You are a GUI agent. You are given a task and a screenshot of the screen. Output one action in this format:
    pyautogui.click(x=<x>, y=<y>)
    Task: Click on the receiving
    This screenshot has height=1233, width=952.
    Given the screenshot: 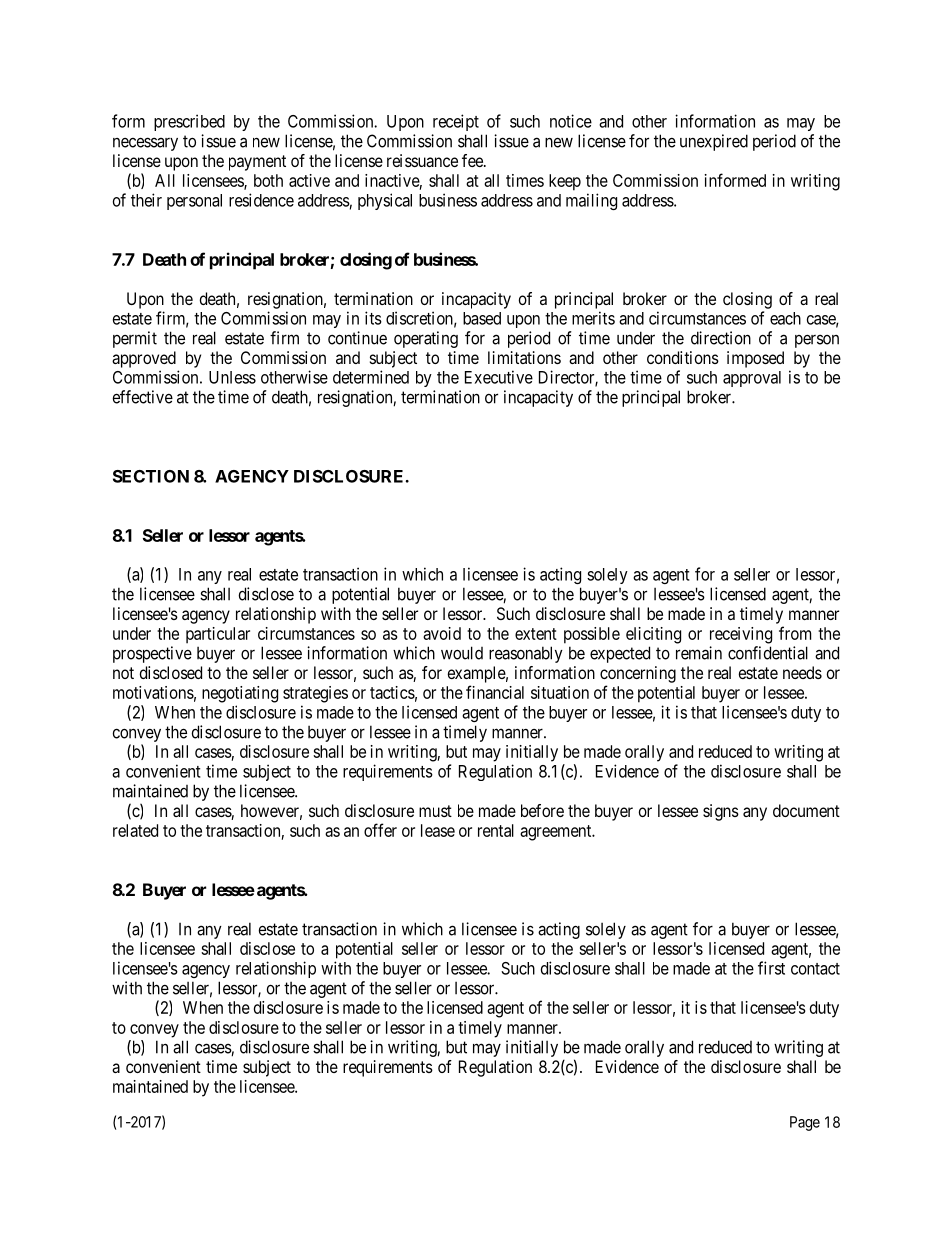 What is the action you would take?
    pyautogui.click(x=741, y=635)
